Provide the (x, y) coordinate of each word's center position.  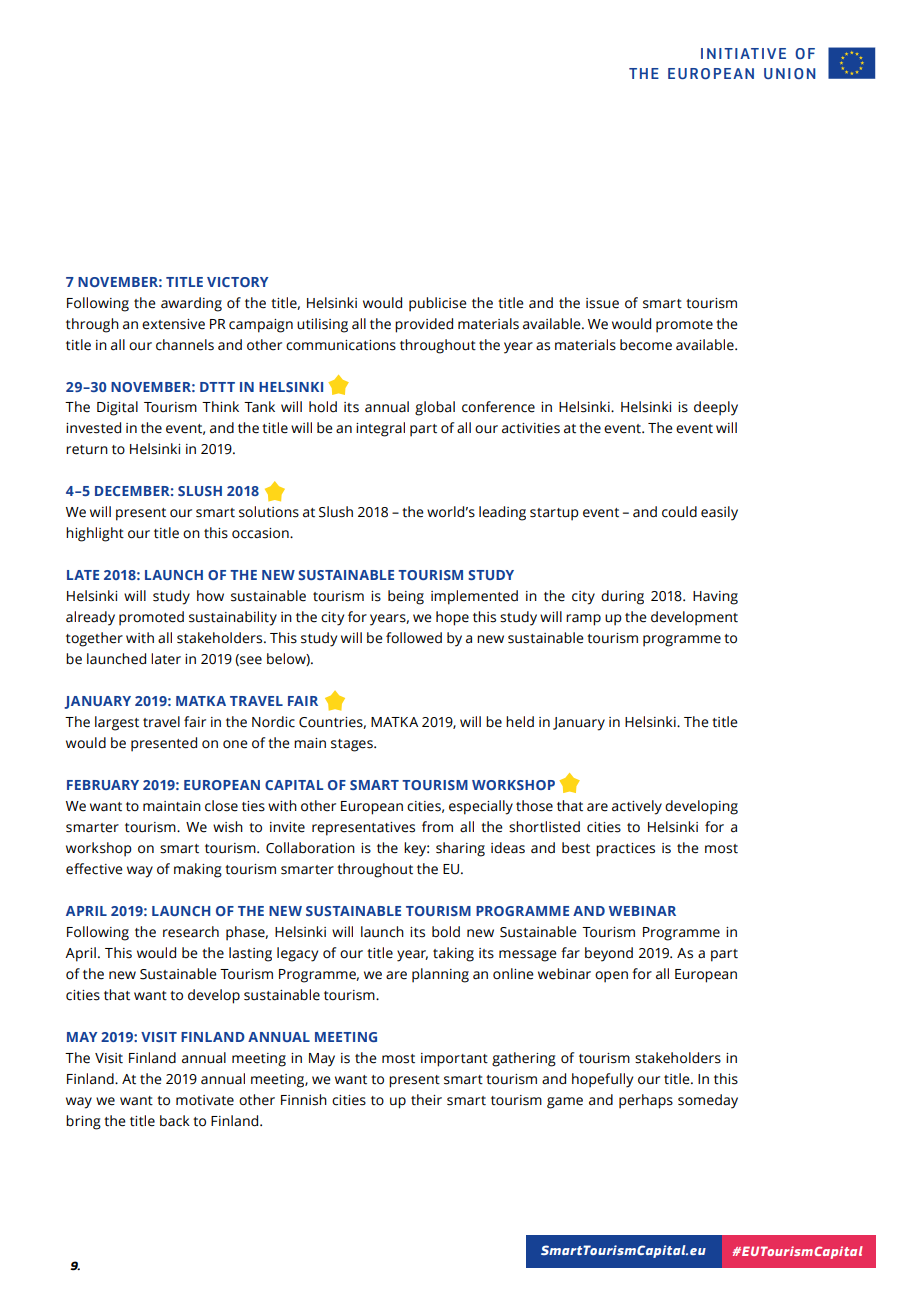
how (210, 596)
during (622, 597)
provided (424, 325)
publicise (438, 304)
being (406, 597)
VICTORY (237, 282)
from (437, 827)
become (646, 345)
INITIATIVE (743, 53)
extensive (173, 324)
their (426, 1100)
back (175, 1121)
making (198, 870)
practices (625, 850)
